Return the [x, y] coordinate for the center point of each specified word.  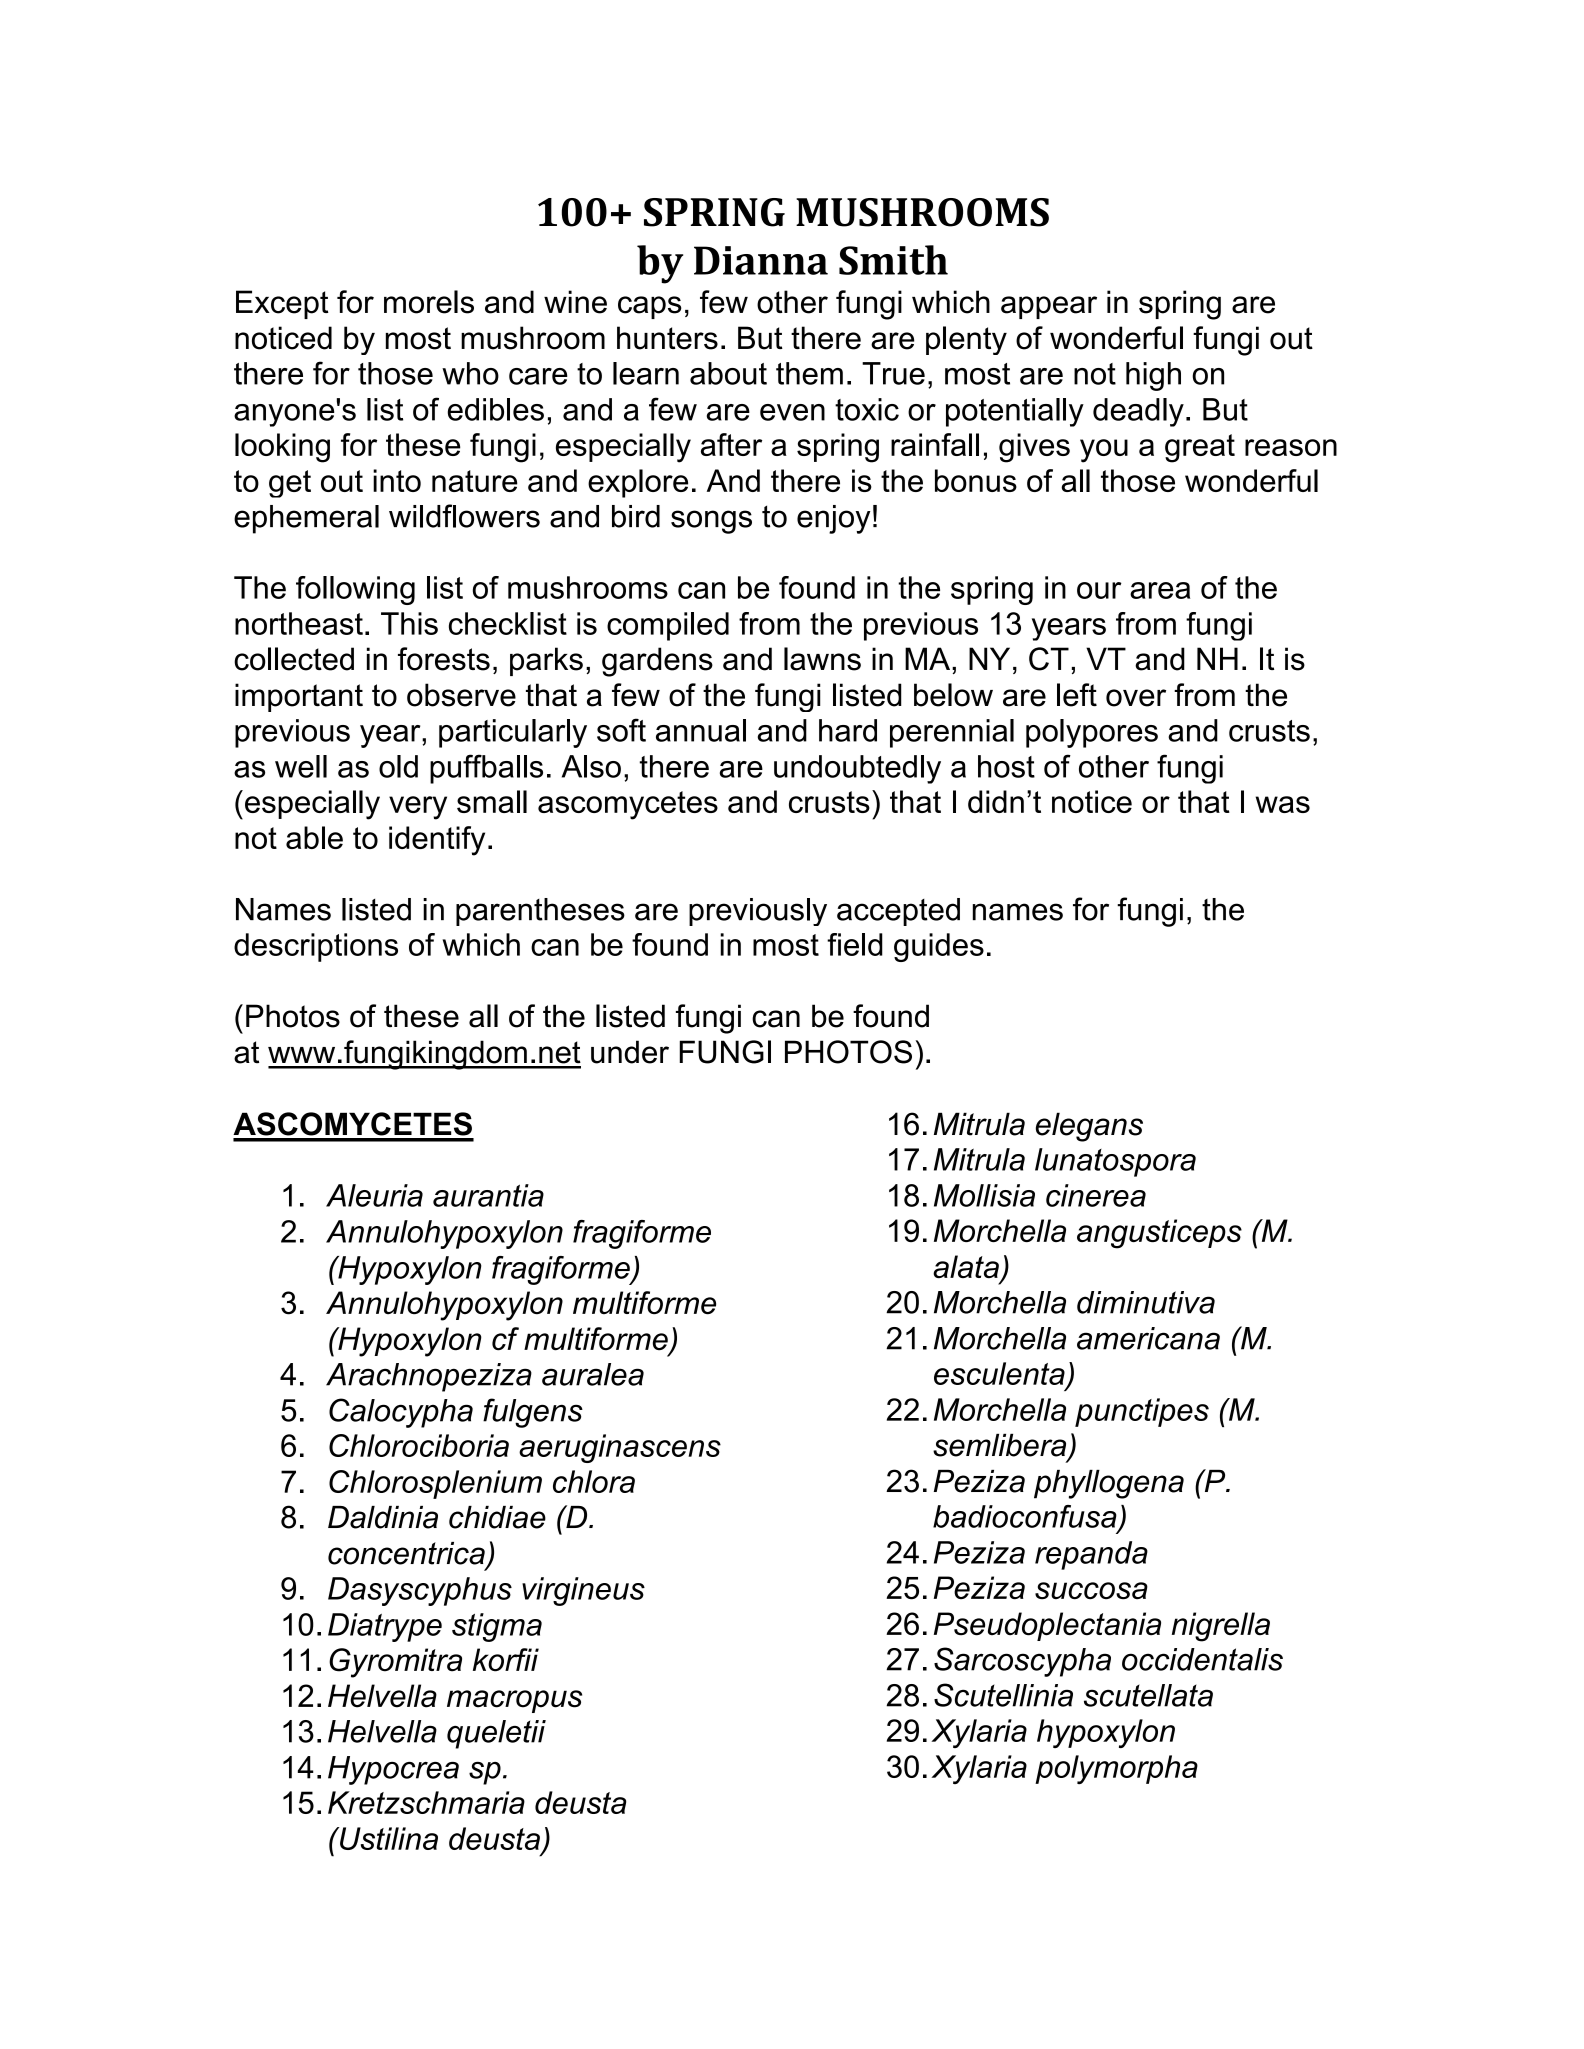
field [855, 944]
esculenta [999, 1373]
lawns [822, 659]
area [1160, 590]
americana [1148, 1338]
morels [429, 302]
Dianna [761, 260]
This [409, 623]
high [1153, 376]
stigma [497, 1627]
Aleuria [374, 1195]
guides [939, 947]
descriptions [316, 947]
